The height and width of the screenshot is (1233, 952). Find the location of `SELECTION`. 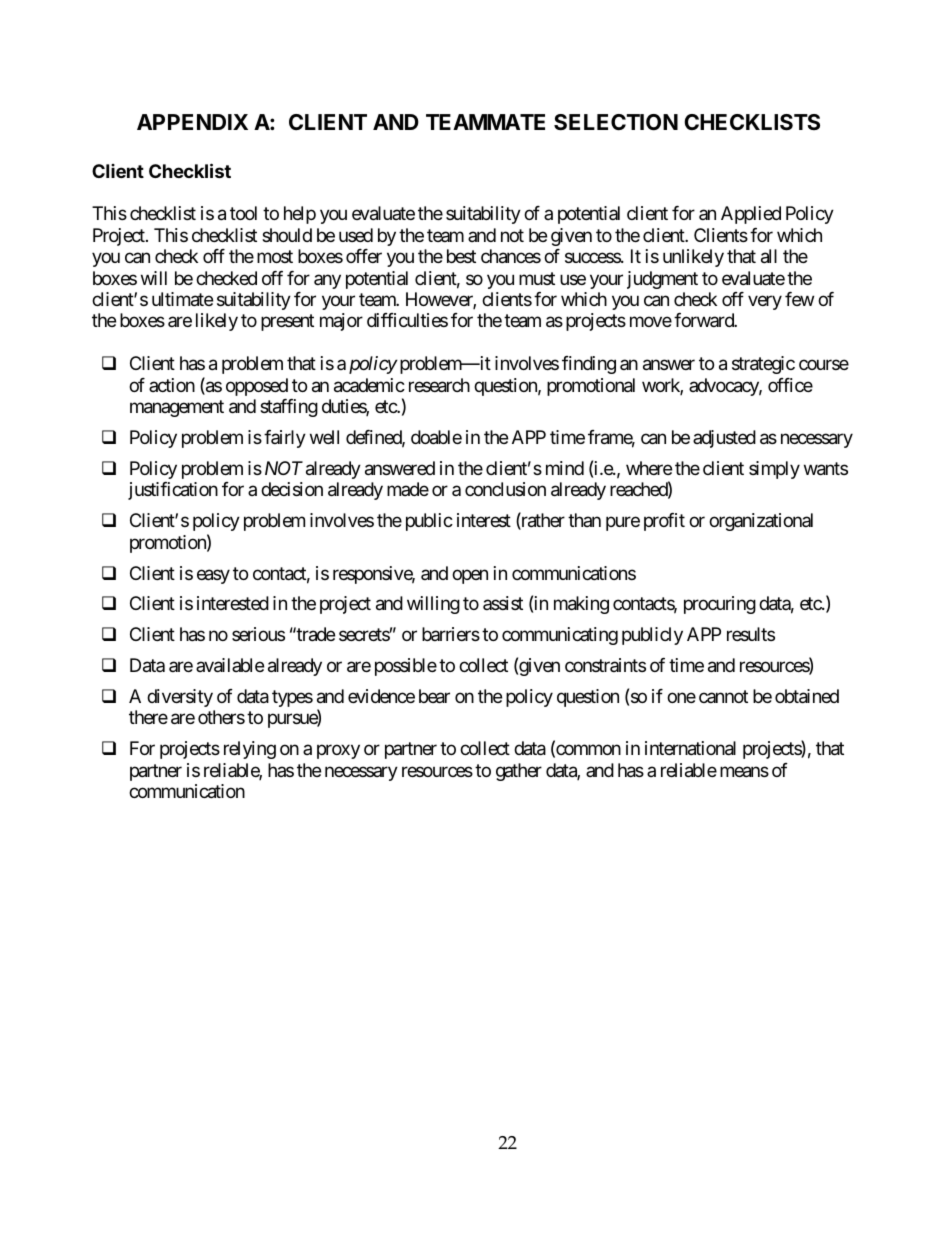

SELECTION is located at coordinates (616, 122).
